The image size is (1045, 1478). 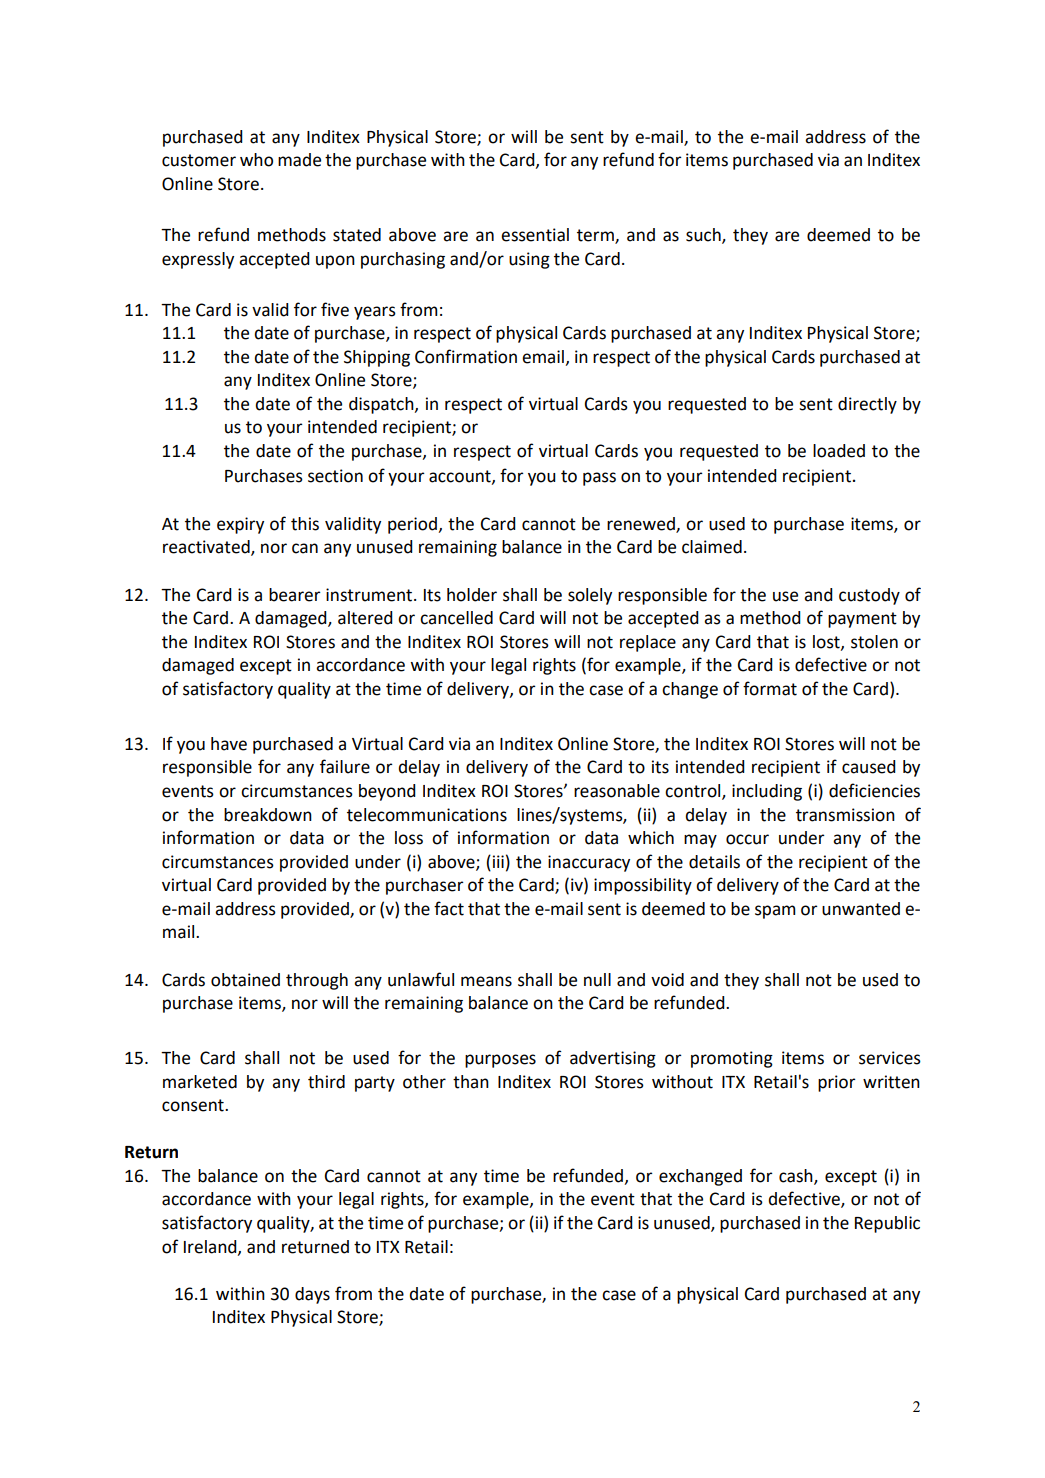 I want to click on reasonable, so click(x=617, y=791).
